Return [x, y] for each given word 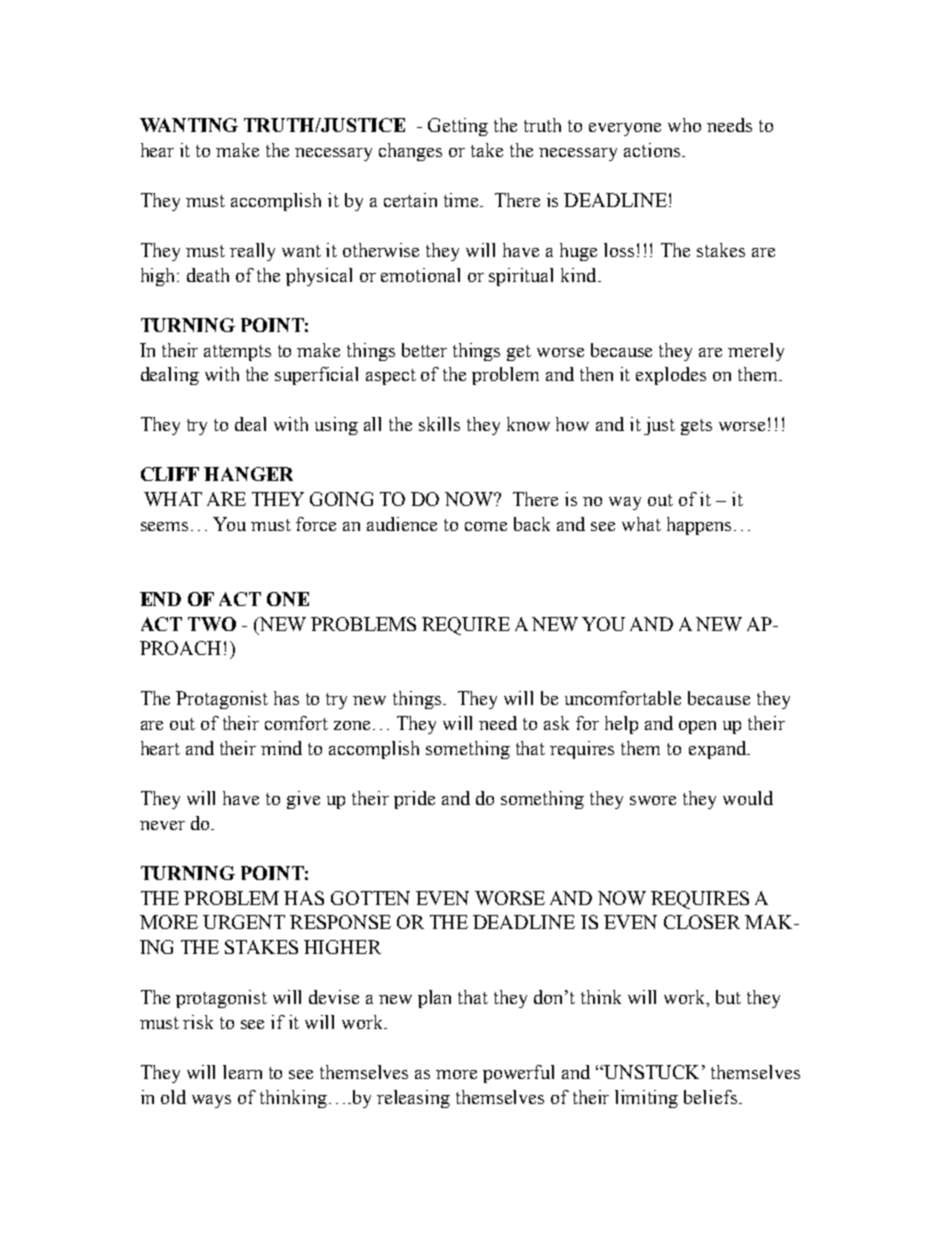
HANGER [248, 474]
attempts [237, 353]
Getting [458, 127]
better [424, 350]
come [486, 526]
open [697, 727]
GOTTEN [370, 898]
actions [652, 150]
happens [699, 526]
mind [281, 748]
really [252, 252]
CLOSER [702, 922]
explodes [671, 376]
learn [242, 1072]
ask [556, 723]
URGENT [244, 922]
